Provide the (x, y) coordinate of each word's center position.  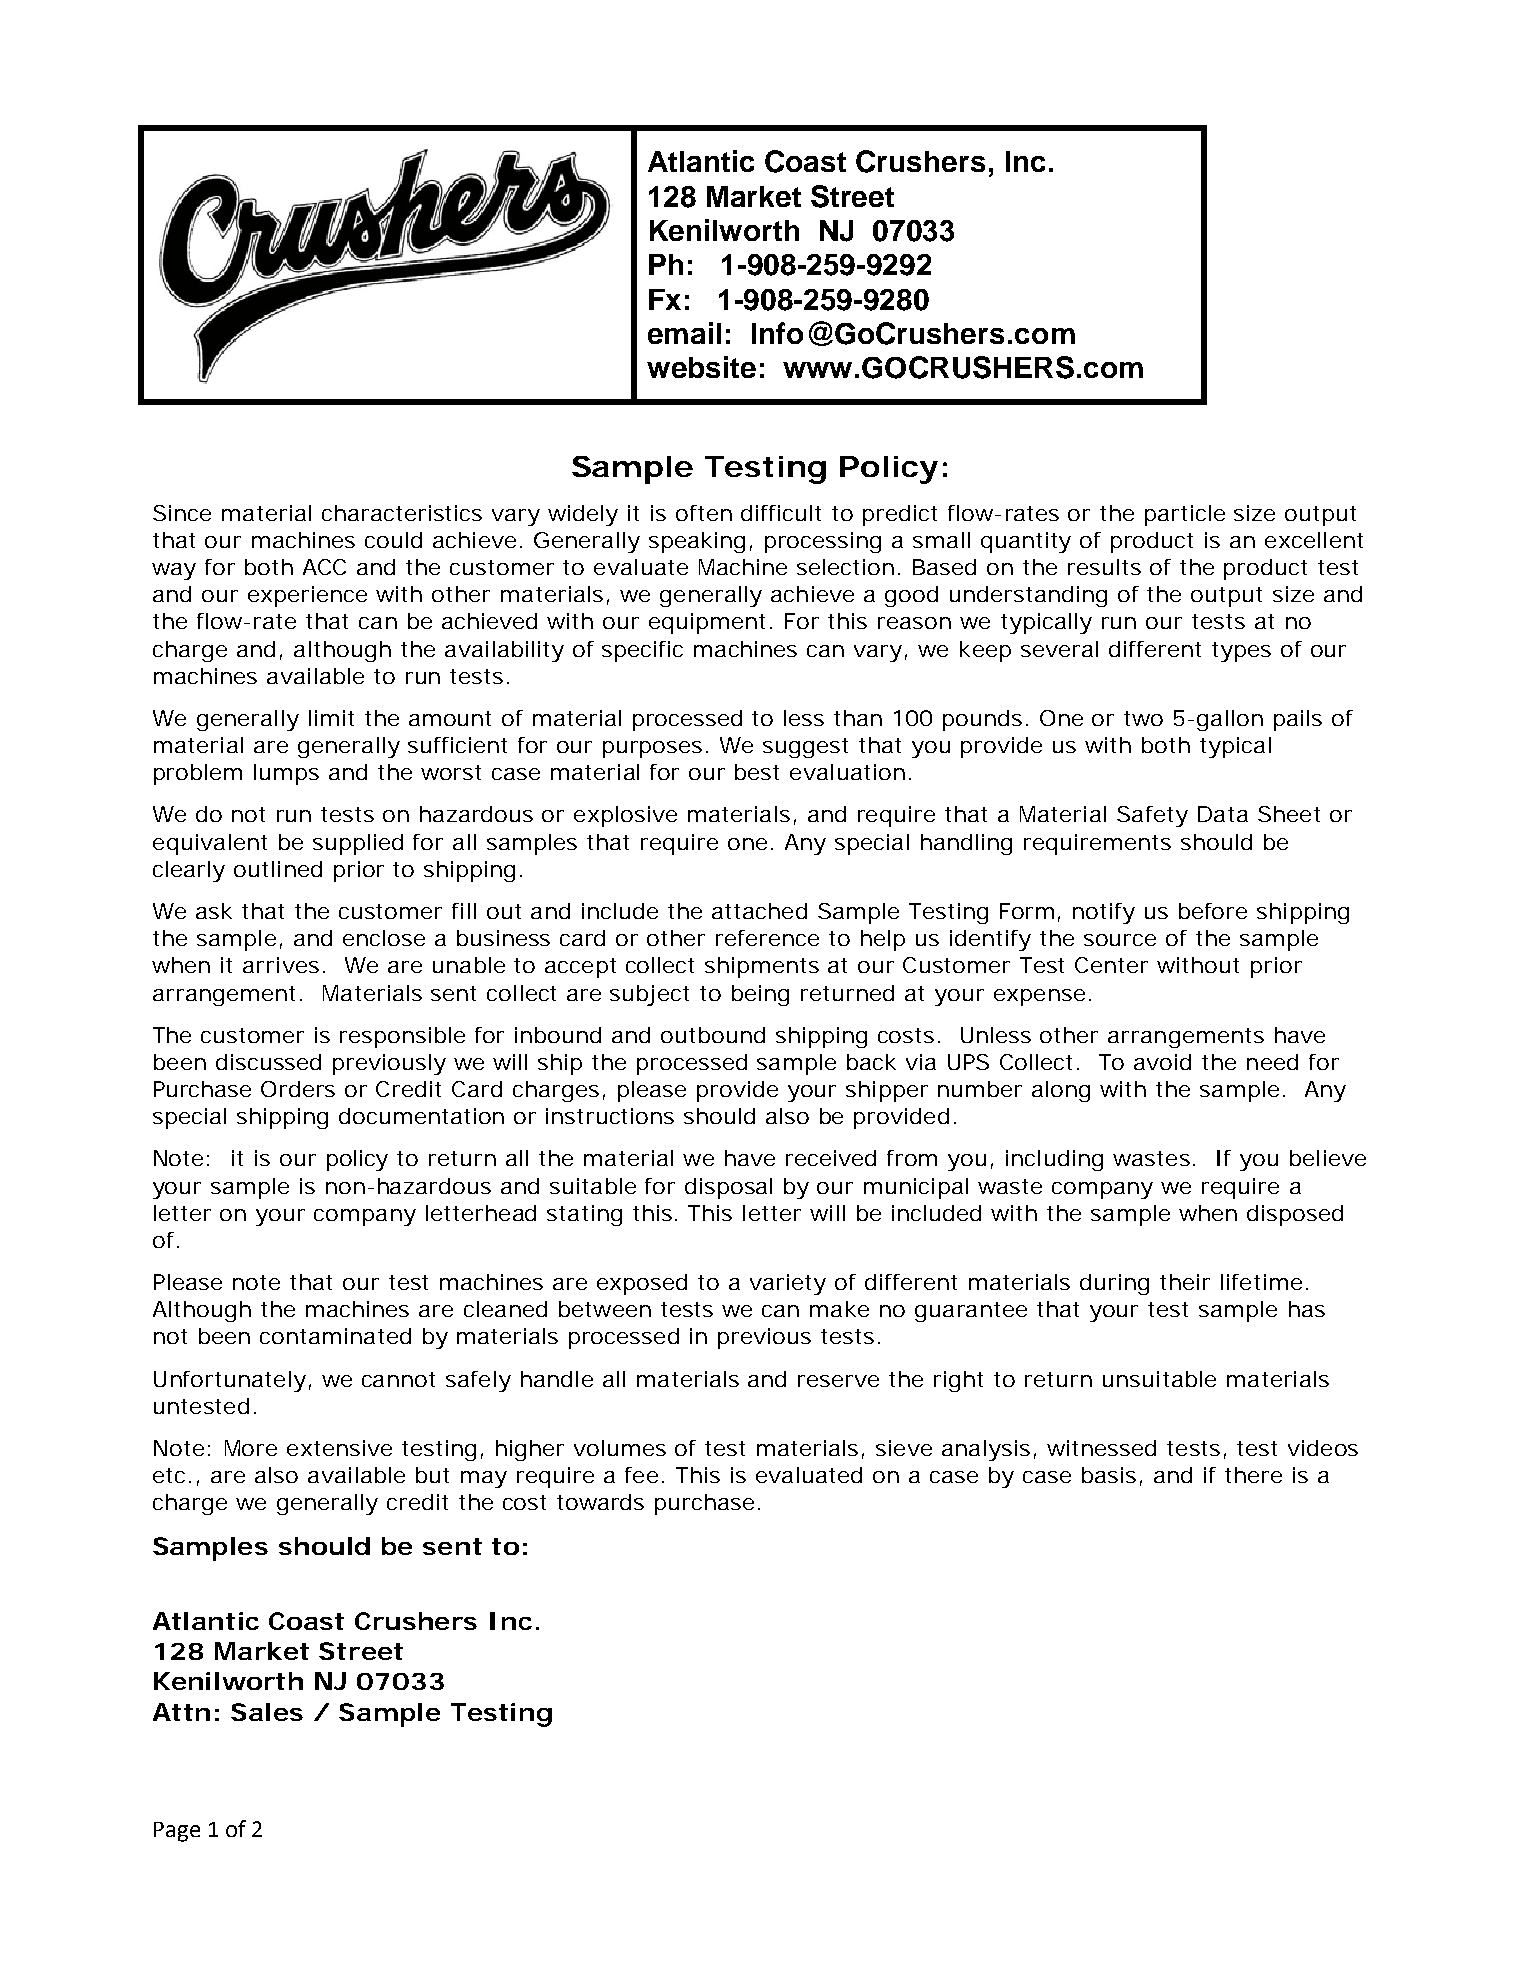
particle (1185, 515)
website (701, 367)
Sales (267, 1712)
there (1253, 1475)
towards (600, 1502)
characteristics (402, 513)
